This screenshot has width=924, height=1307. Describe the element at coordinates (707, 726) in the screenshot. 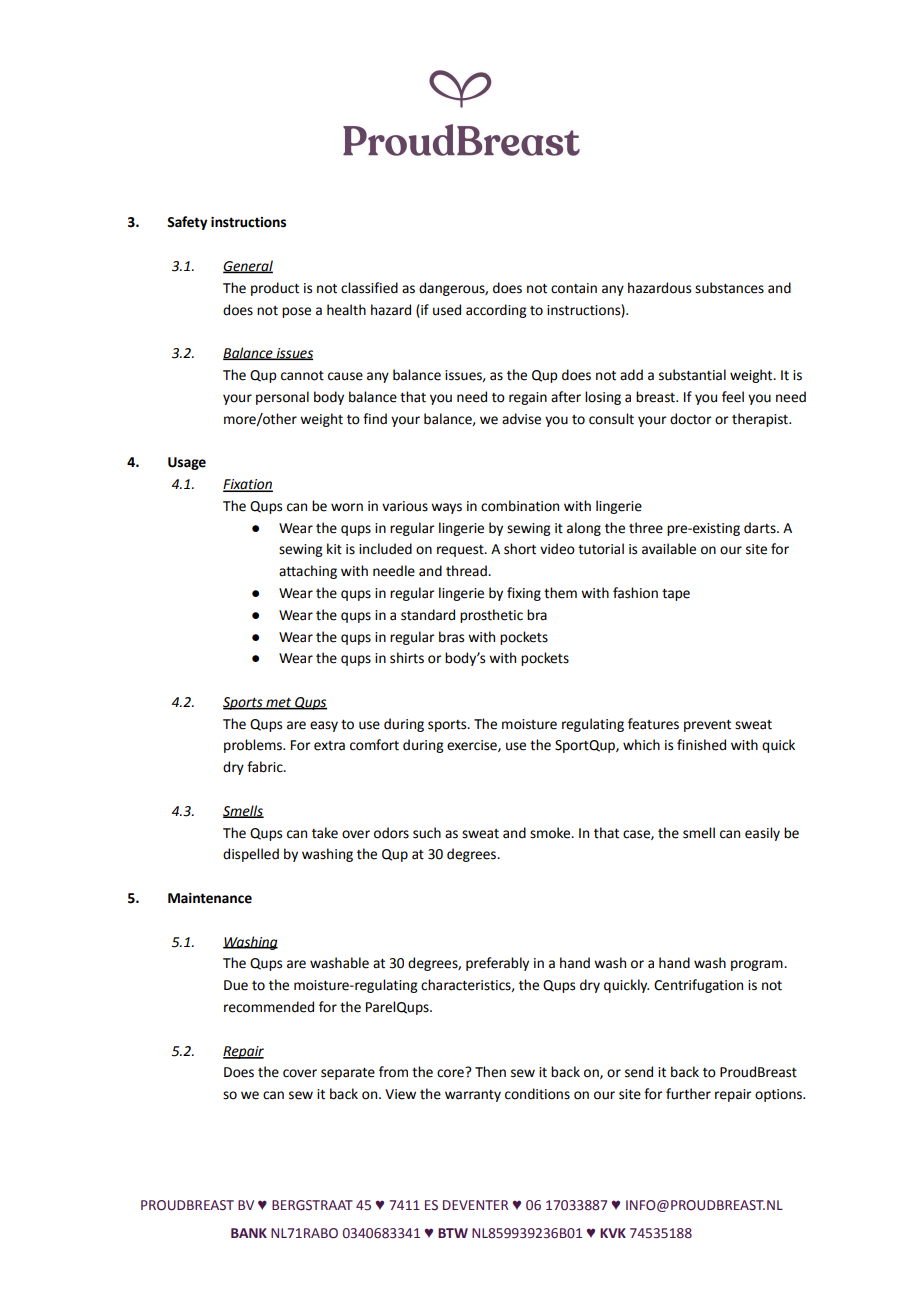

I see `prevent` at that location.
